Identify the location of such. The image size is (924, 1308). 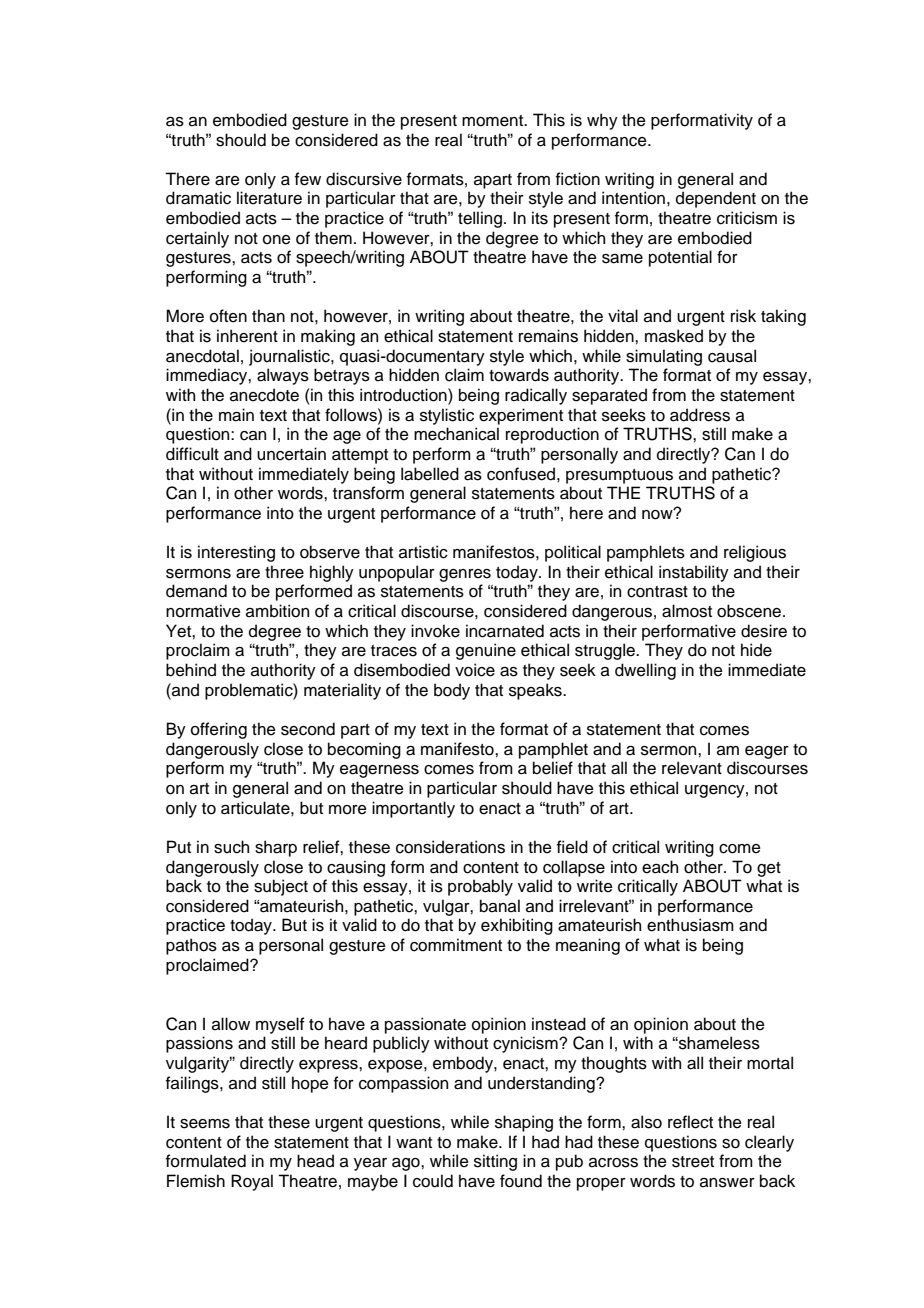
(231, 847).
